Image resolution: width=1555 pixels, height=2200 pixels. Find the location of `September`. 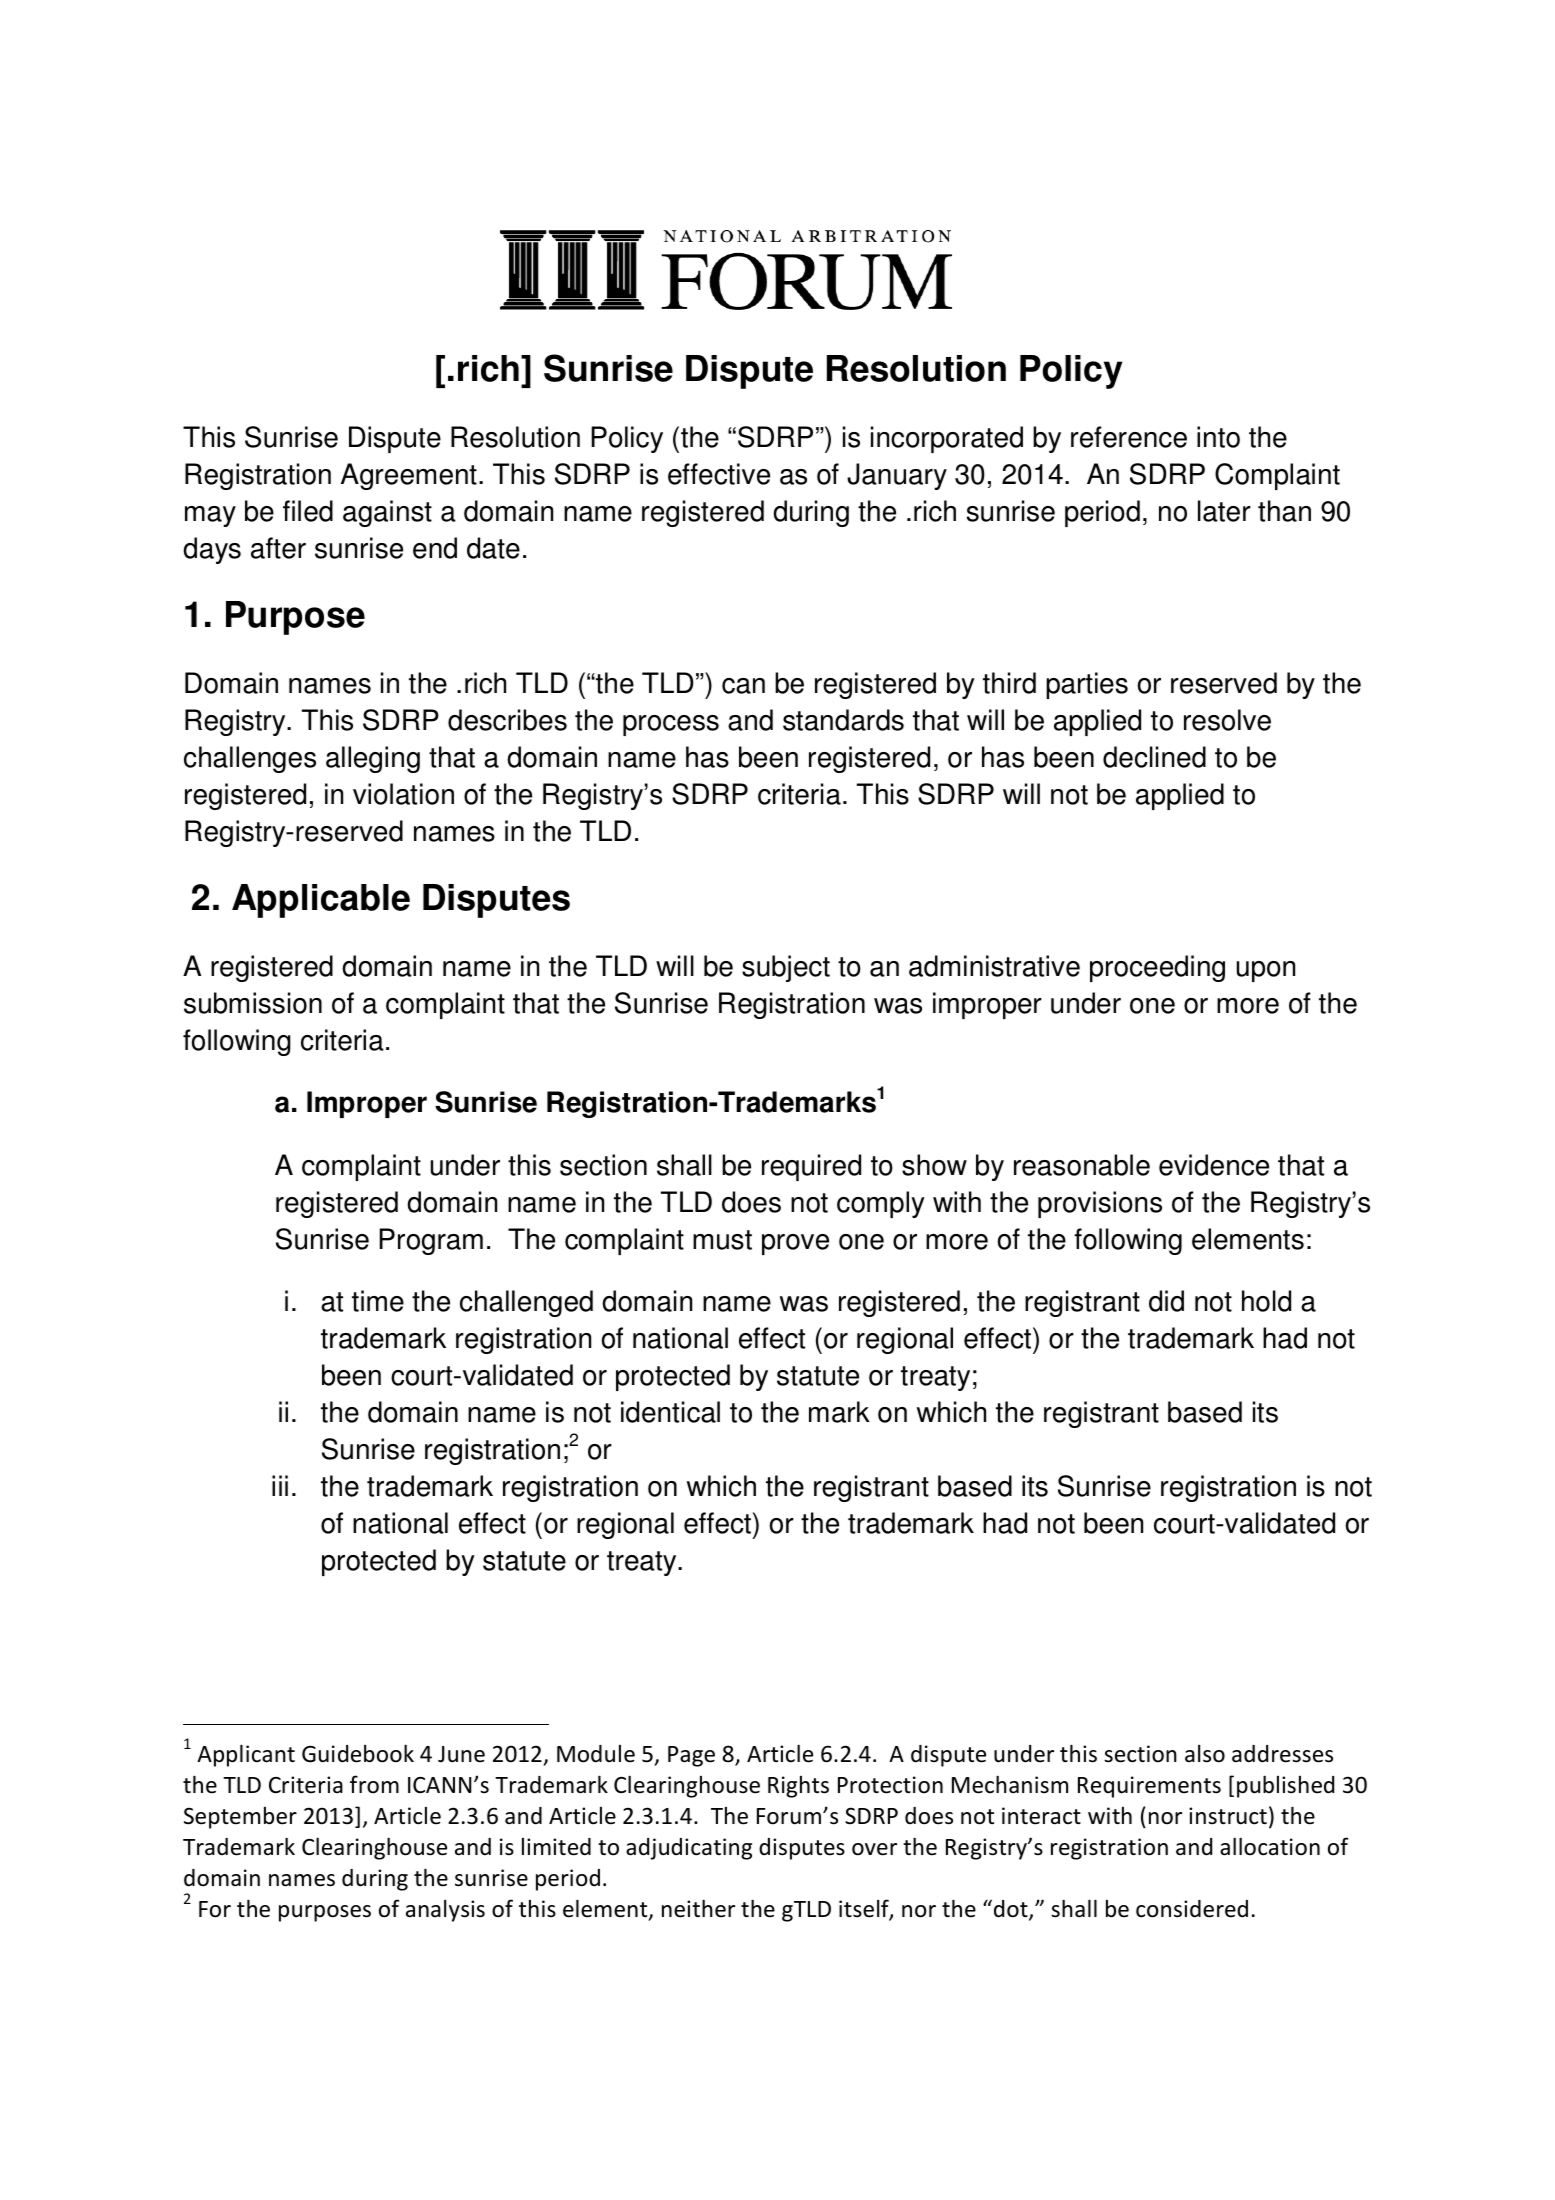

September is located at coordinates (240, 1818).
